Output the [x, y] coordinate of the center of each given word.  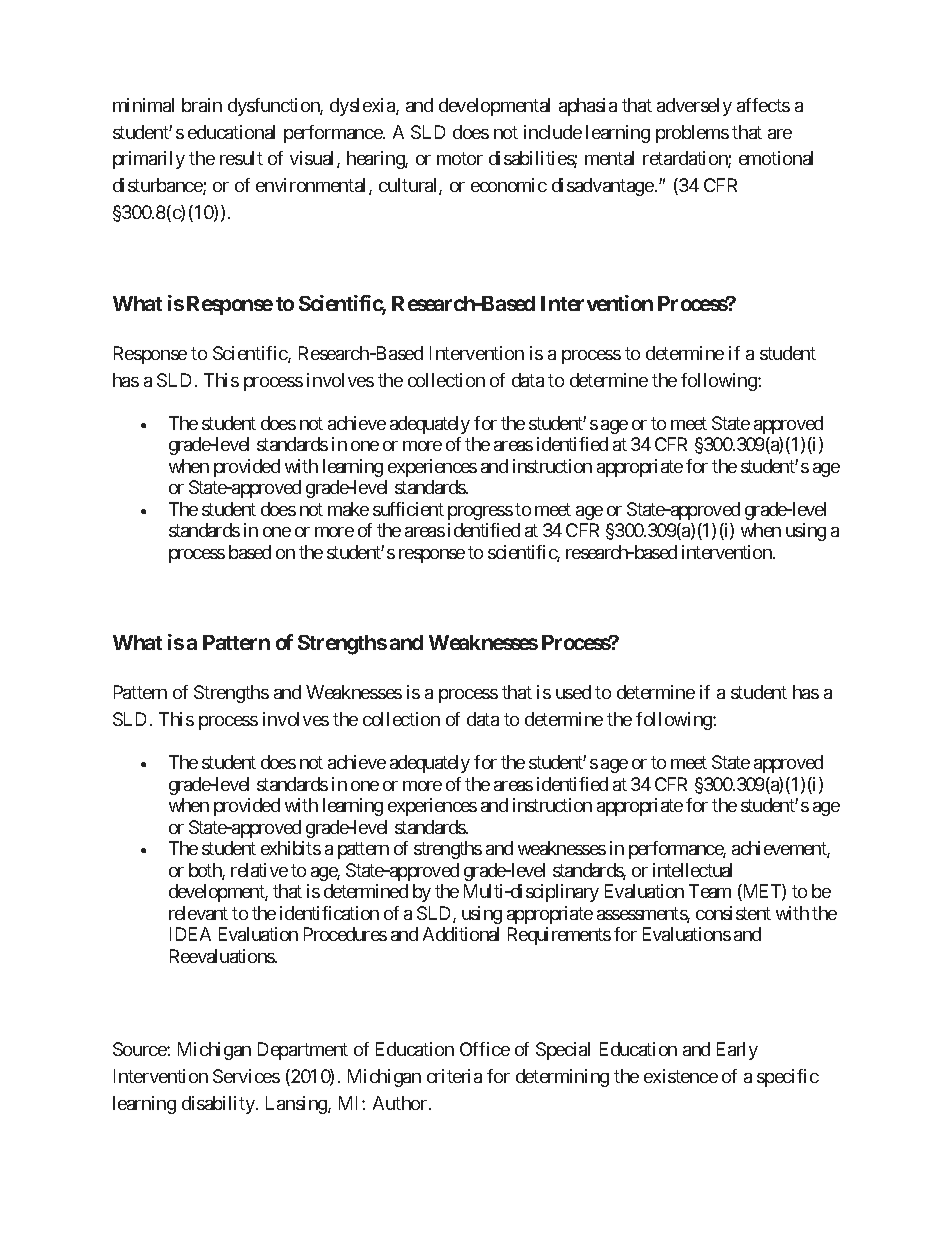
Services [246, 1076]
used [573, 692]
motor [460, 159]
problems [692, 134]
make [348, 509]
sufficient [408, 509]
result [241, 158]
